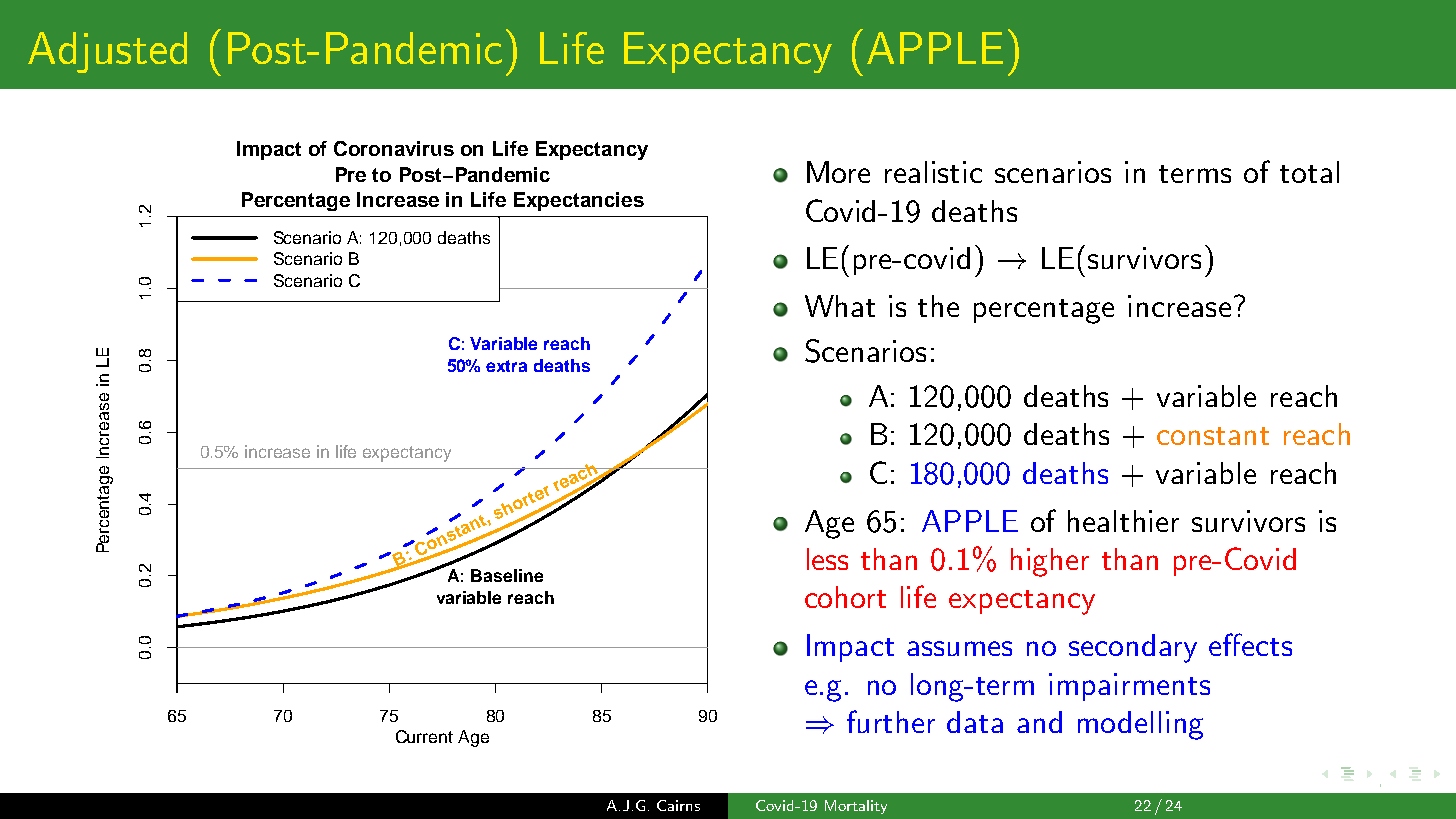 The height and width of the screenshot is (819, 1456). I want to click on secondary, so click(1133, 648).
